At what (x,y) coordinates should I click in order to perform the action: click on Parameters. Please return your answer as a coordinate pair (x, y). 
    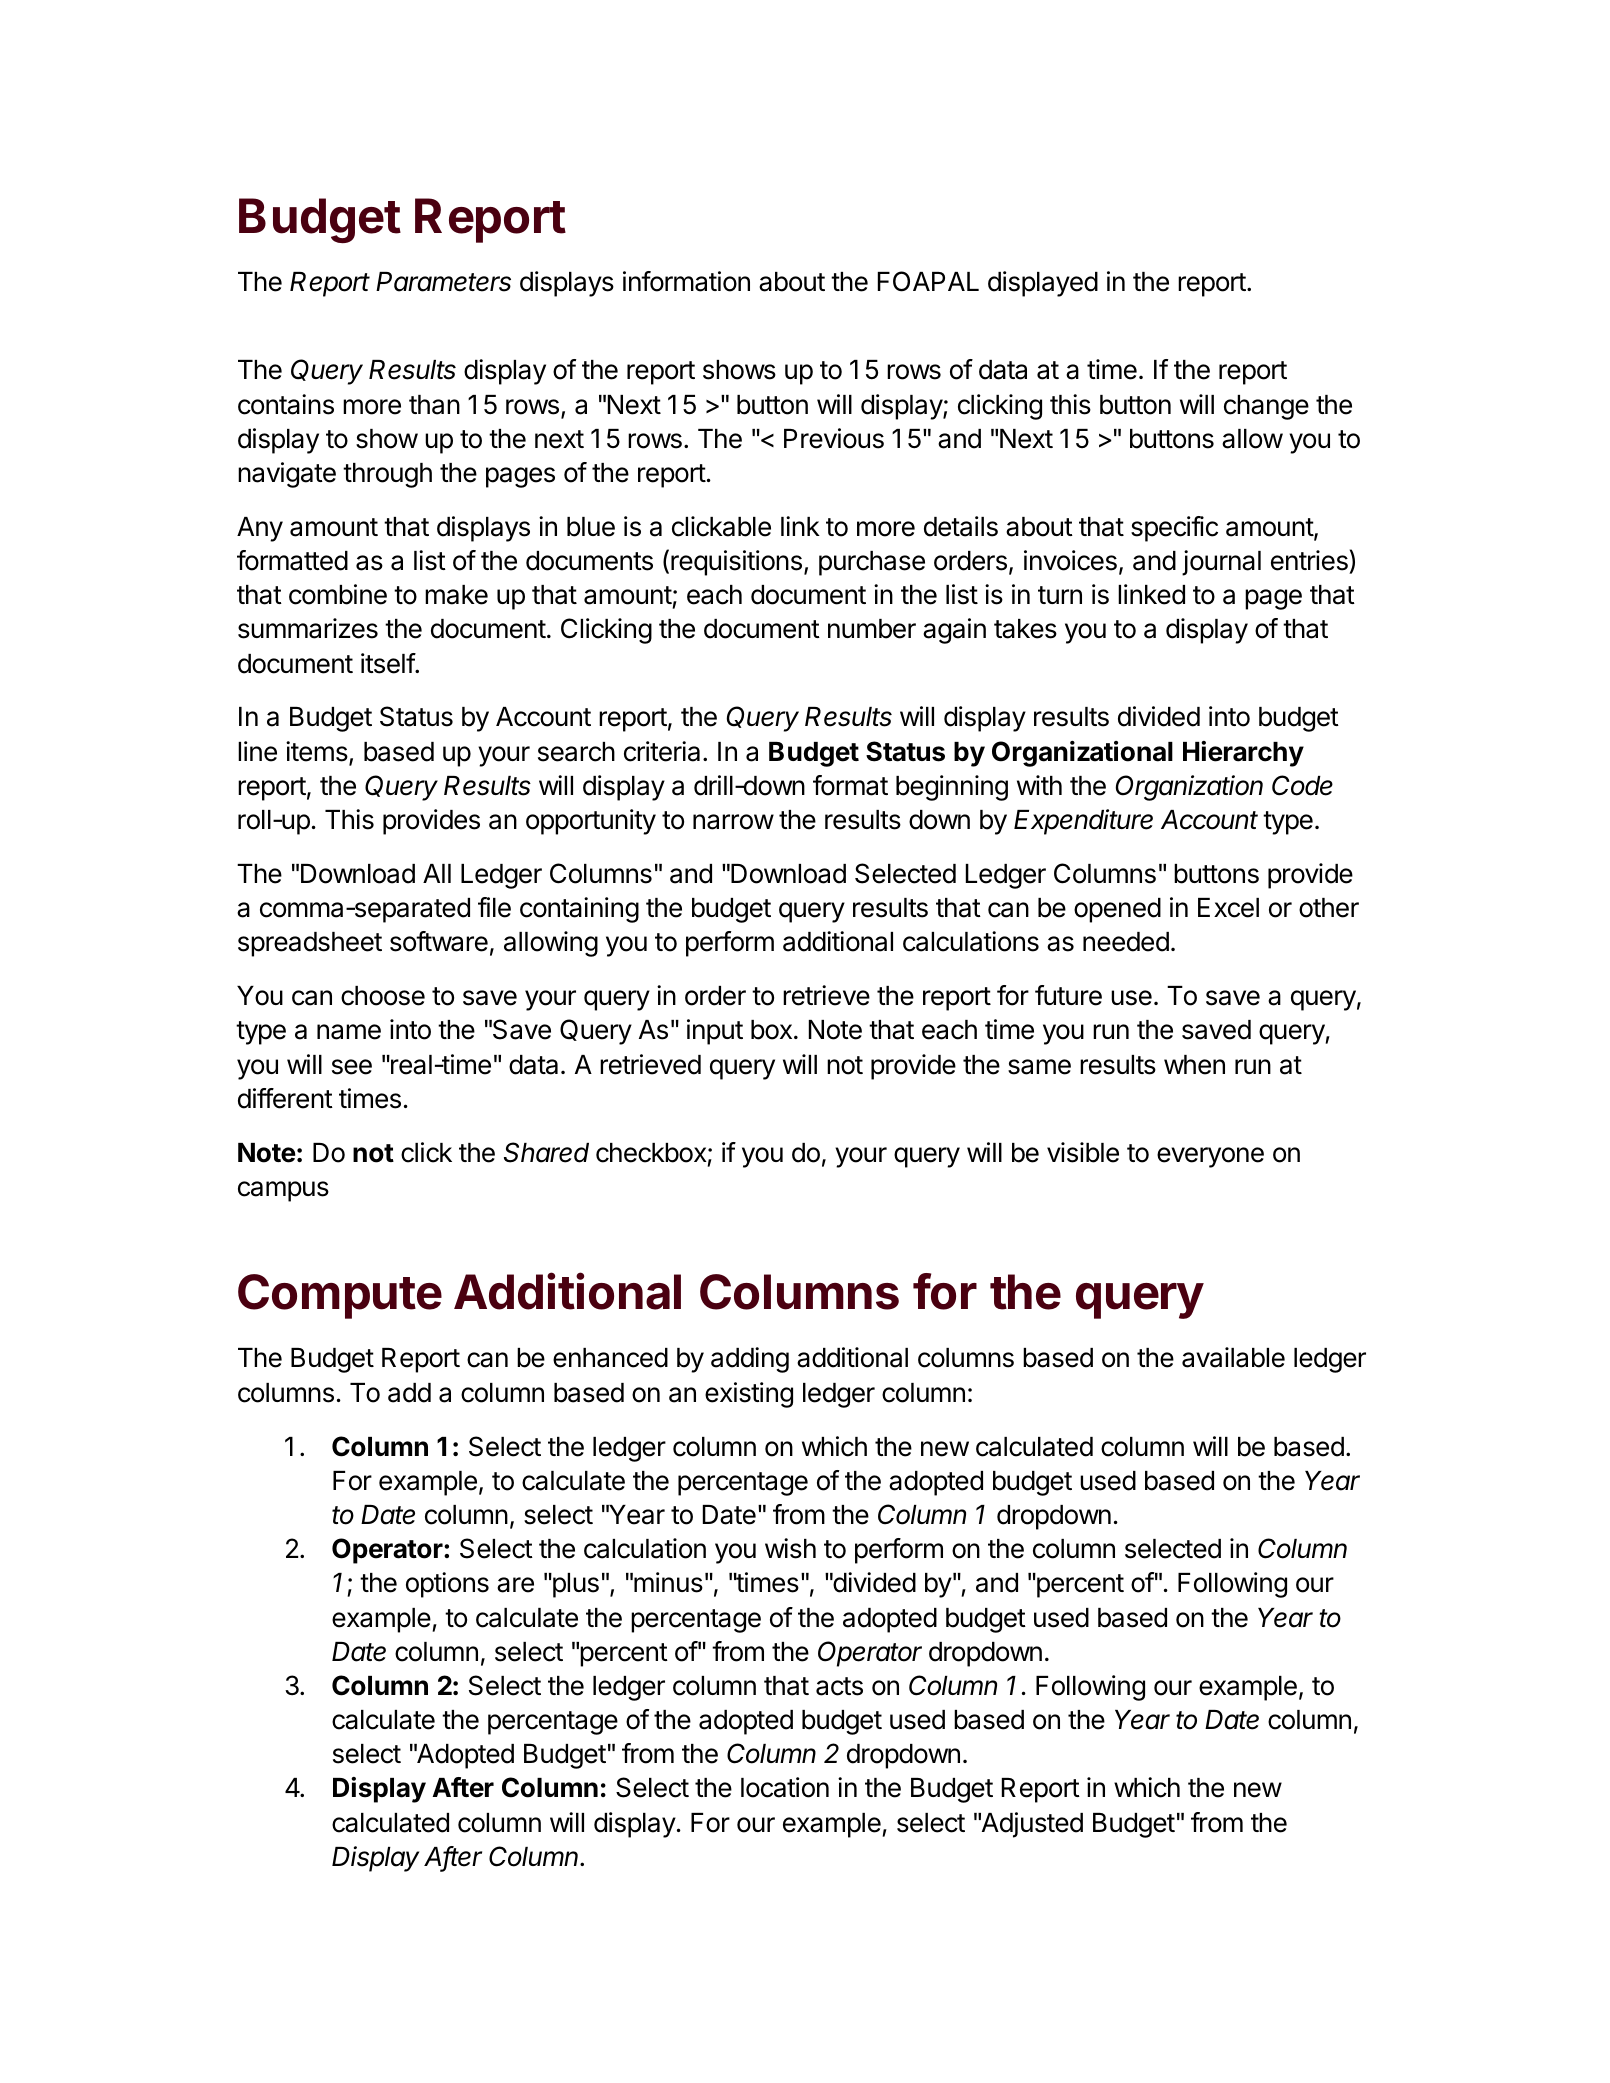
    Looking at the image, I should click on (443, 282).
